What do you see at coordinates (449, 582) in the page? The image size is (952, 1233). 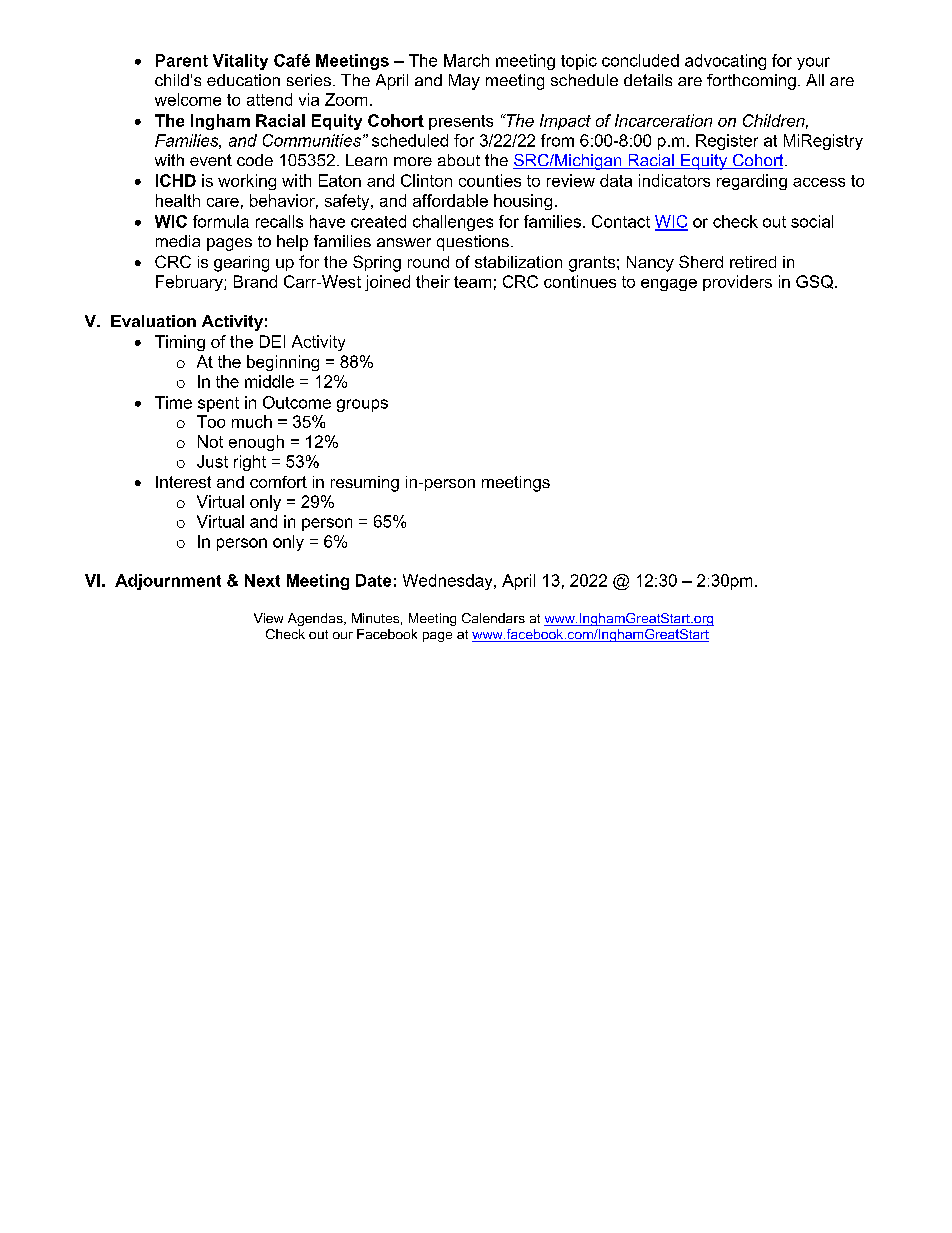 I see `Wednesday` at bounding box center [449, 582].
